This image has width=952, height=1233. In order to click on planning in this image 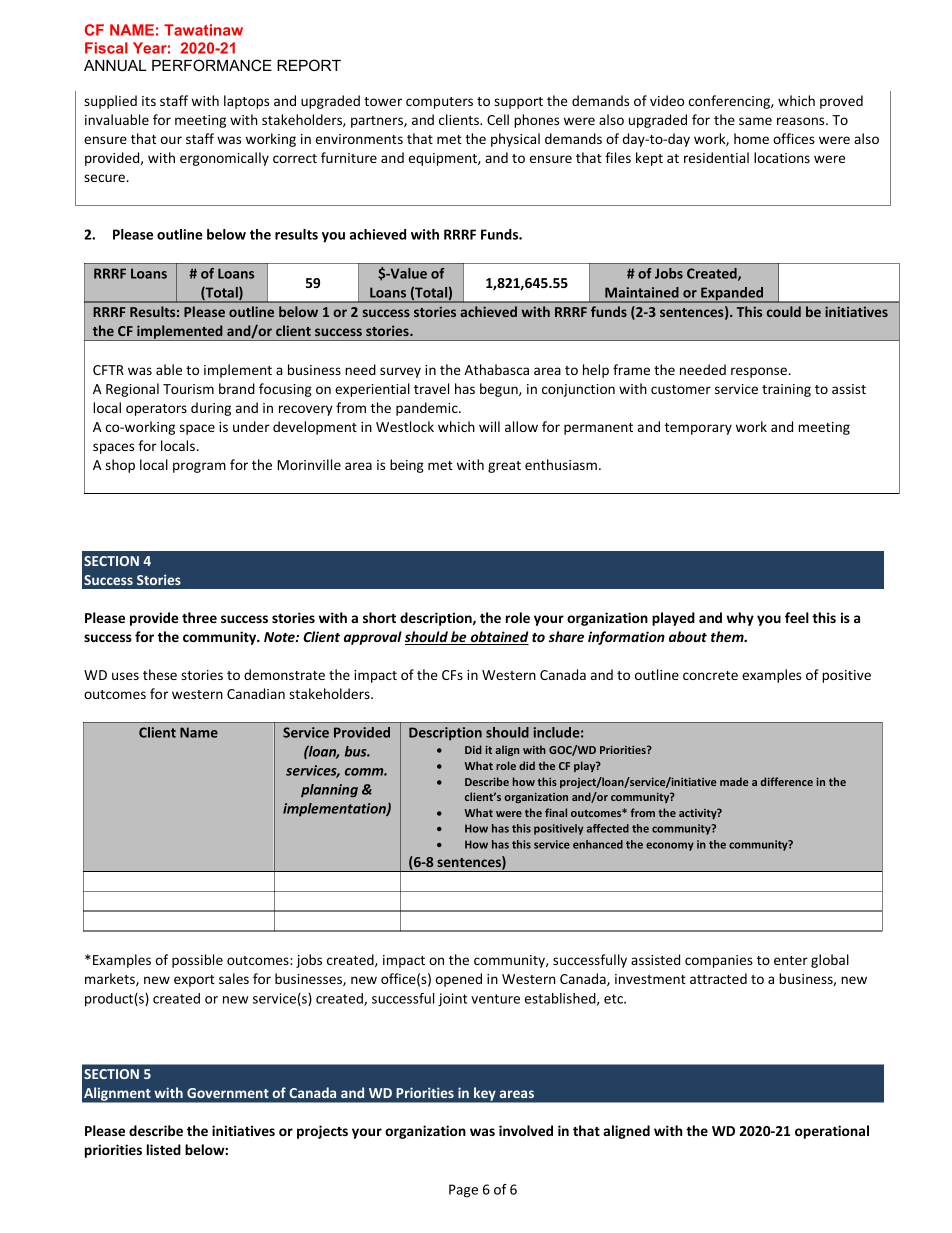, I will do `click(329, 791)`.
